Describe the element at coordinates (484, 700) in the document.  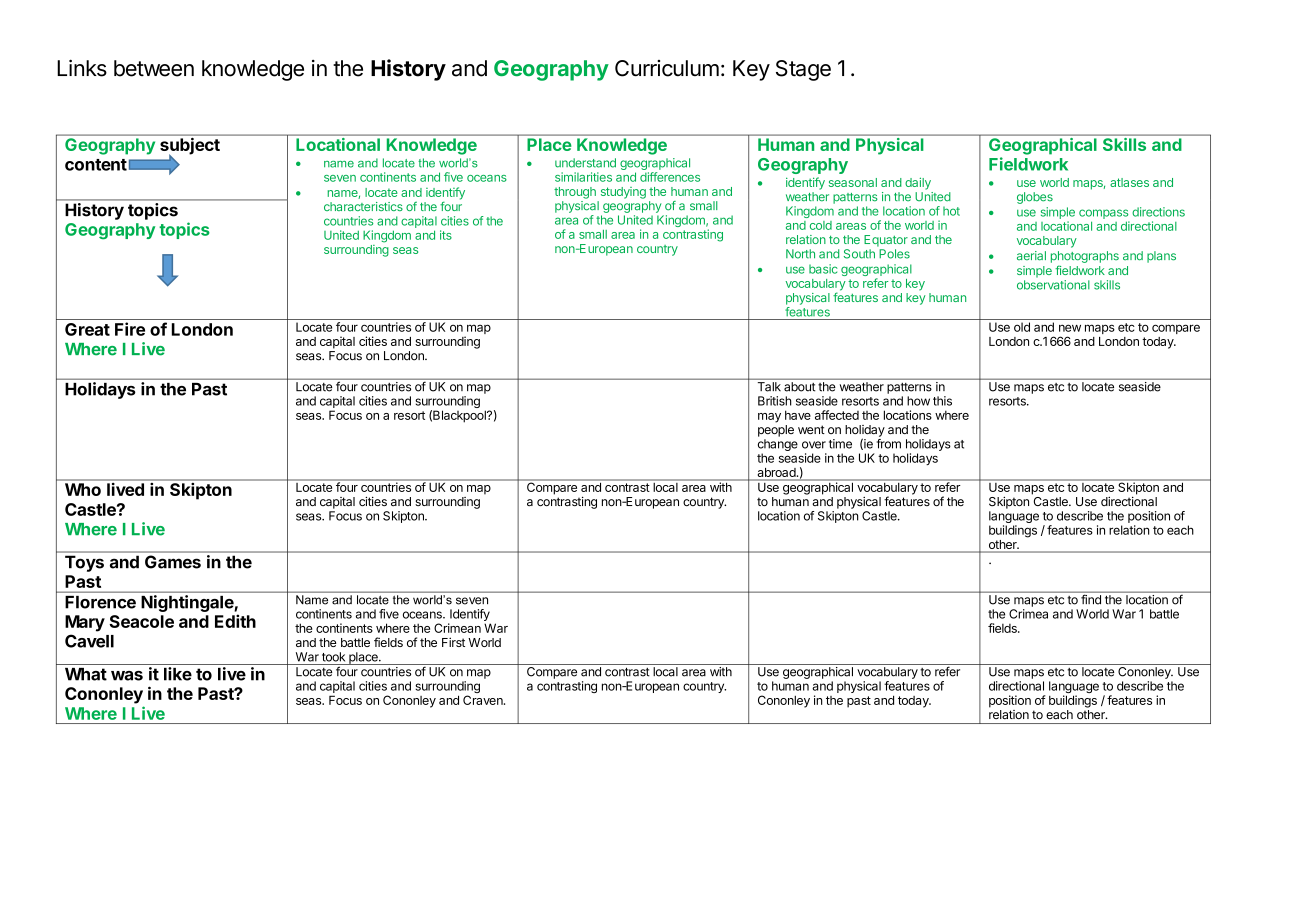
I see `Craven` at that location.
